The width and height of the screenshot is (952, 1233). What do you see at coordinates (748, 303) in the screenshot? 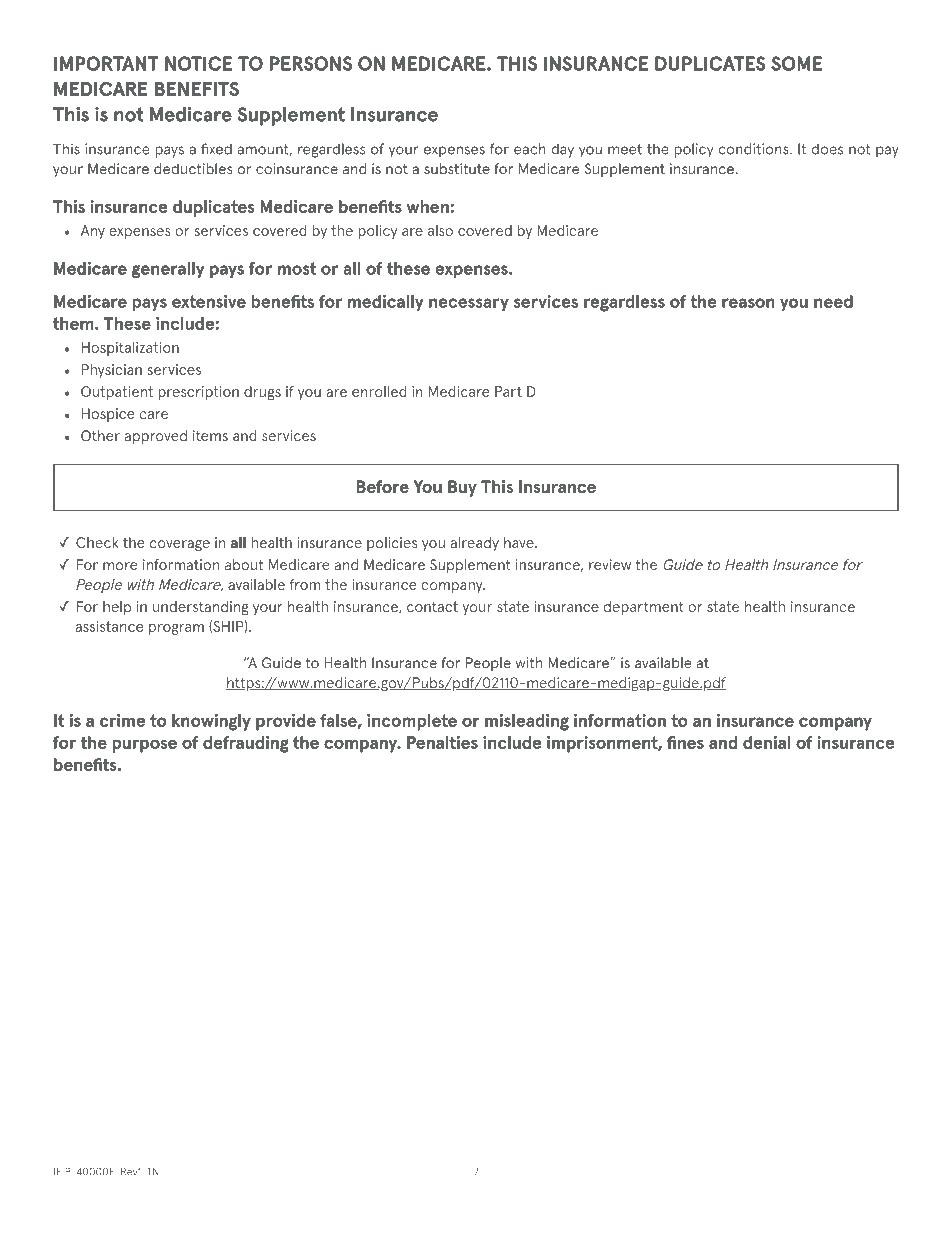
I see `reason` at bounding box center [748, 303].
